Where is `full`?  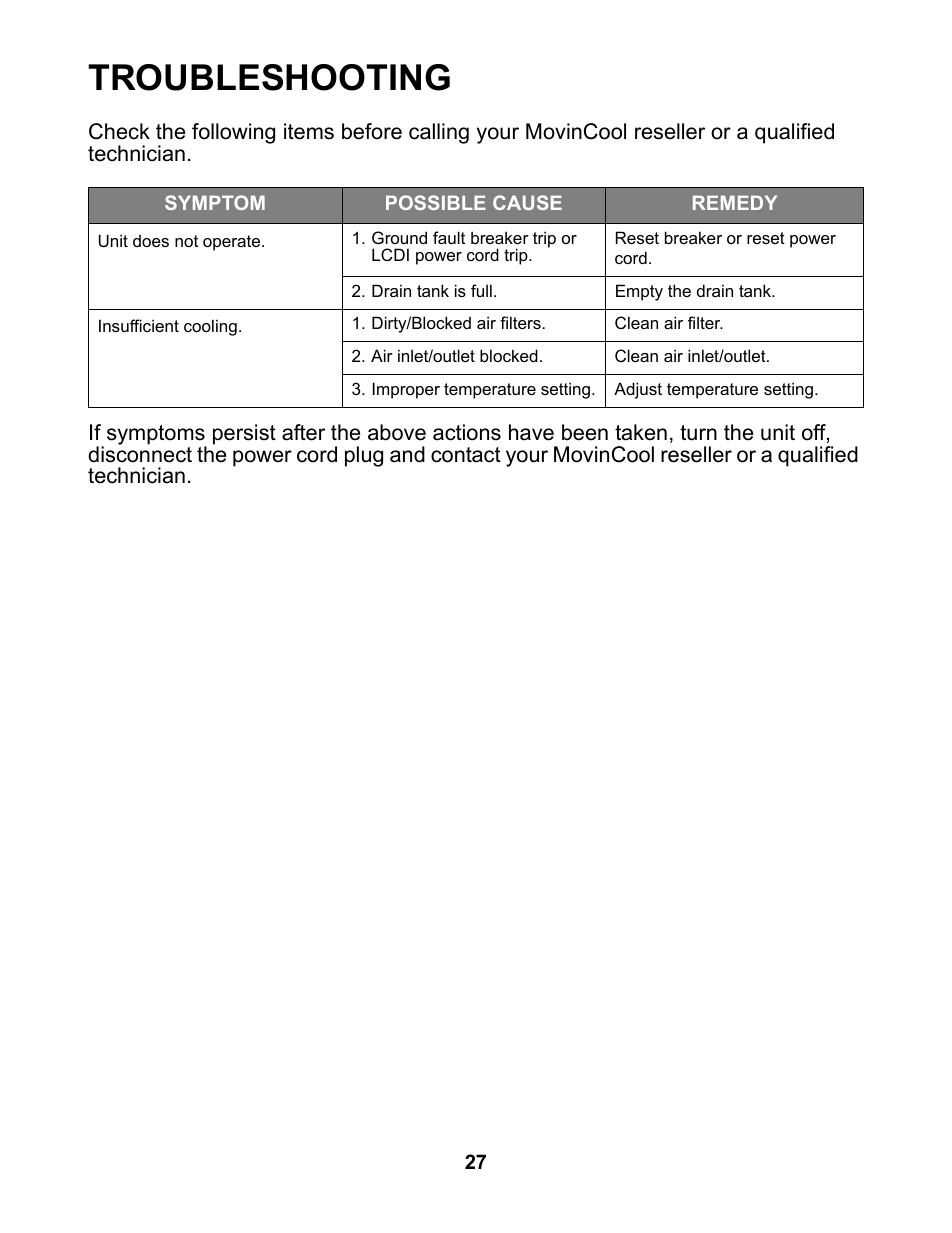 full is located at coordinates (481, 290).
